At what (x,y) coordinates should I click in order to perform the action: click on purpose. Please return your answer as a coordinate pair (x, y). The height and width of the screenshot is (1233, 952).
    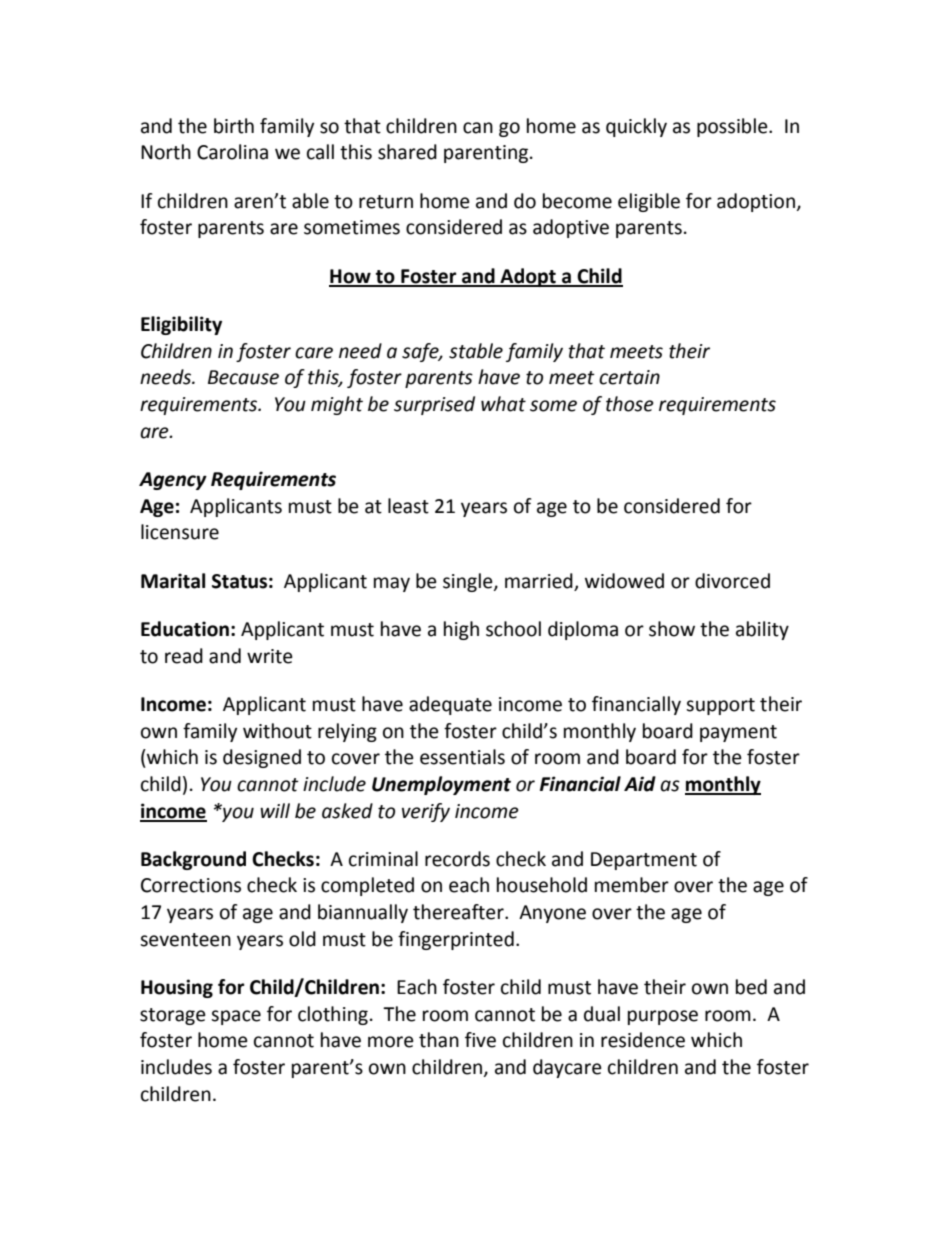
    Looking at the image, I should click on (663, 1017).
